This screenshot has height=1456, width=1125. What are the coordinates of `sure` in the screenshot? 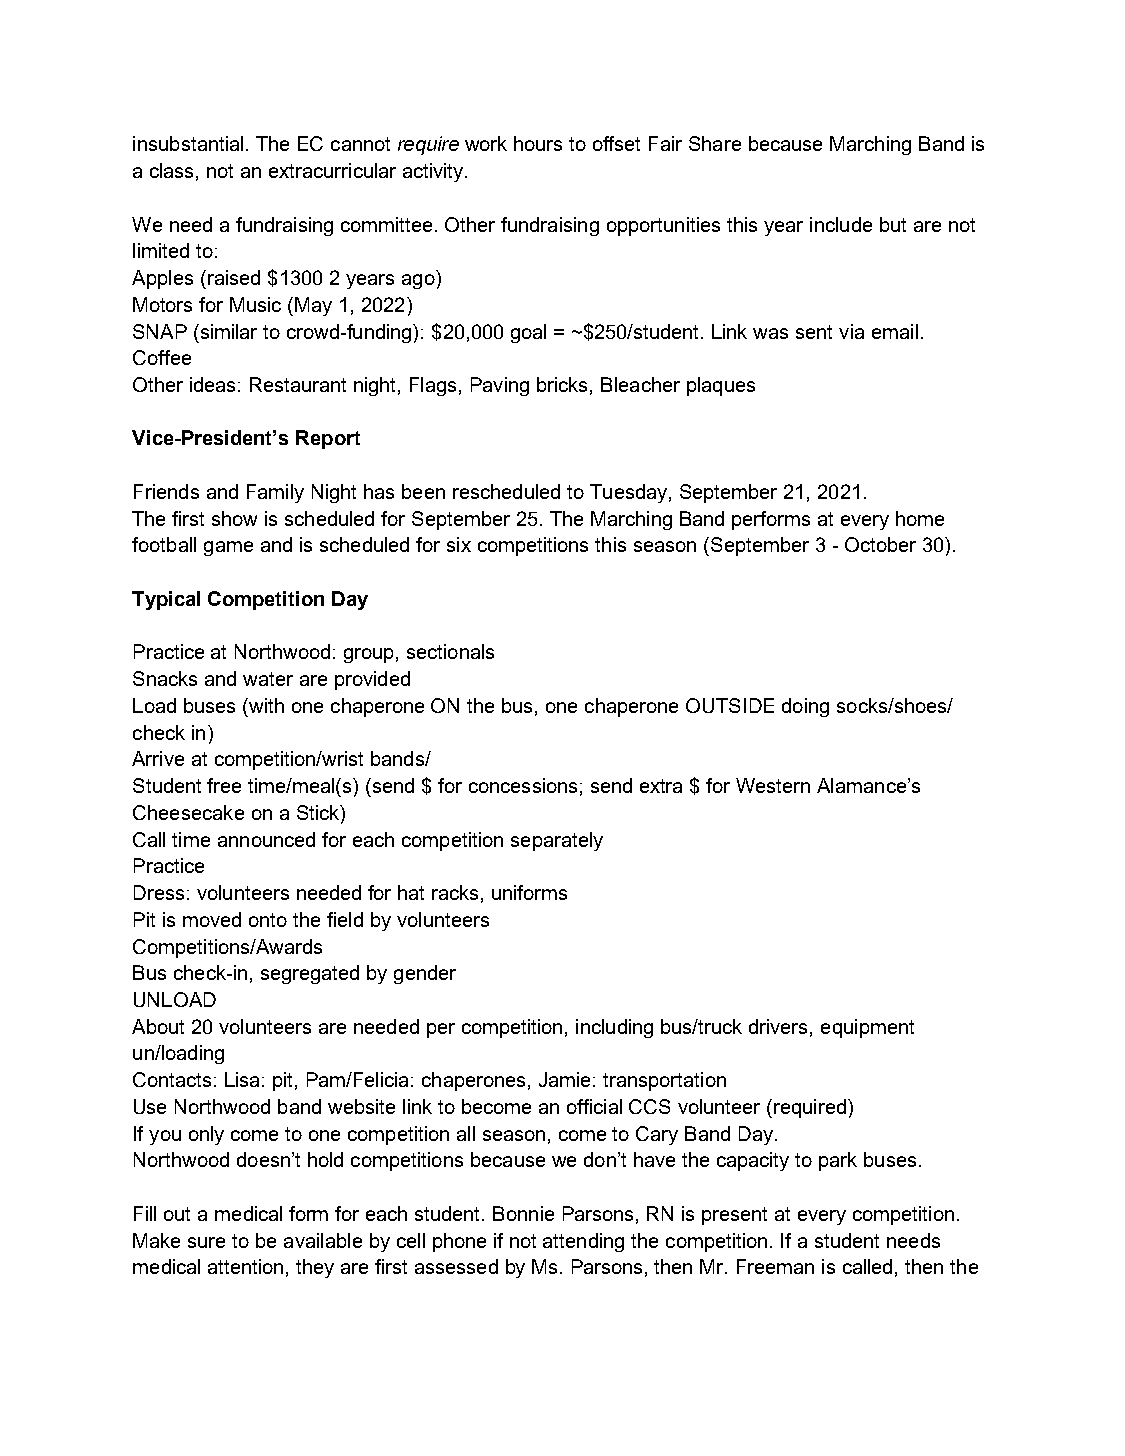 It's located at (206, 1242).
